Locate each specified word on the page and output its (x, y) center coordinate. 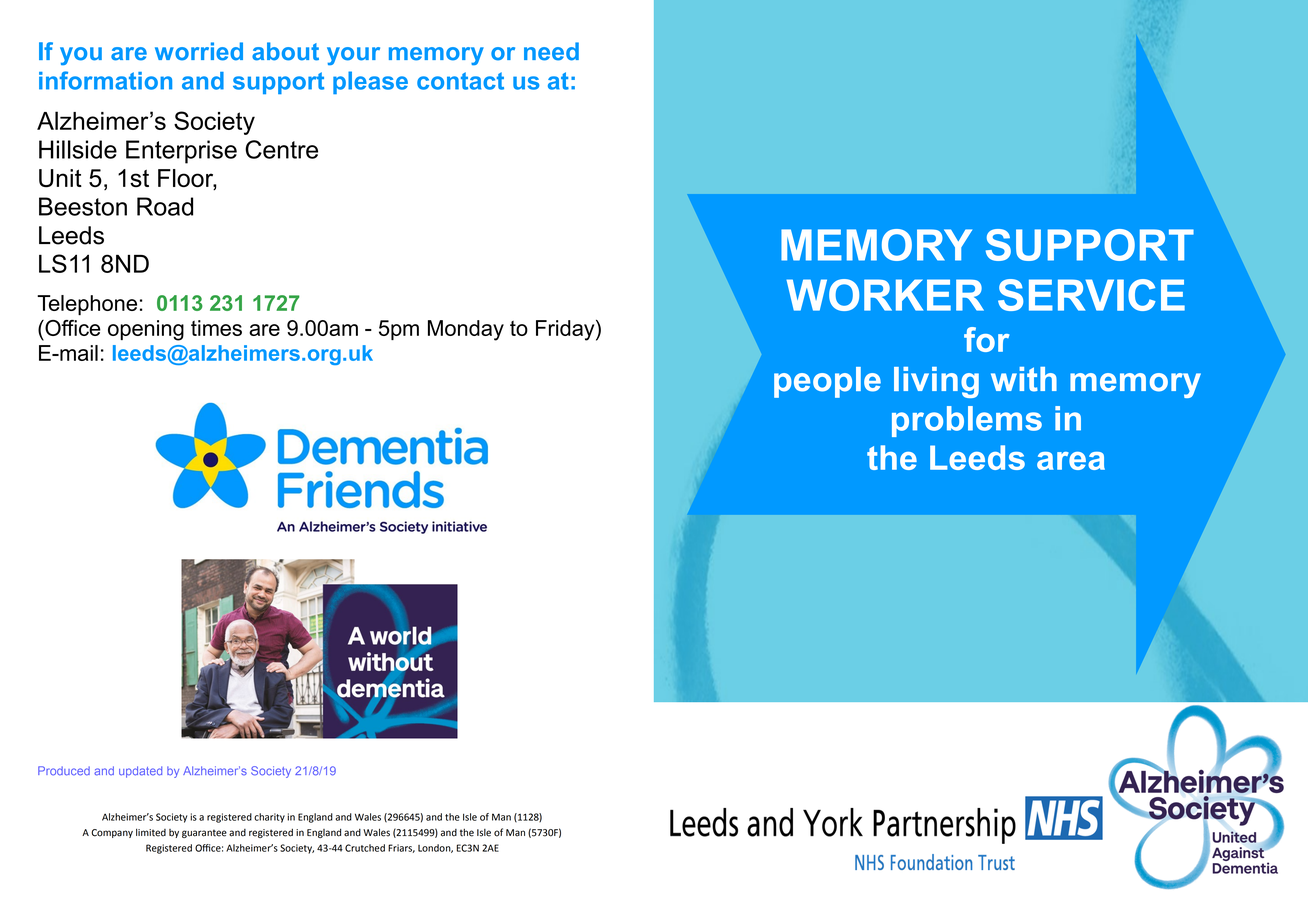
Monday (466, 330)
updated (140, 772)
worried (199, 51)
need (551, 51)
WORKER (885, 295)
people (827, 382)
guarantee (204, 833)
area (1071, 461)
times (216, 328)
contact (460, 81)
